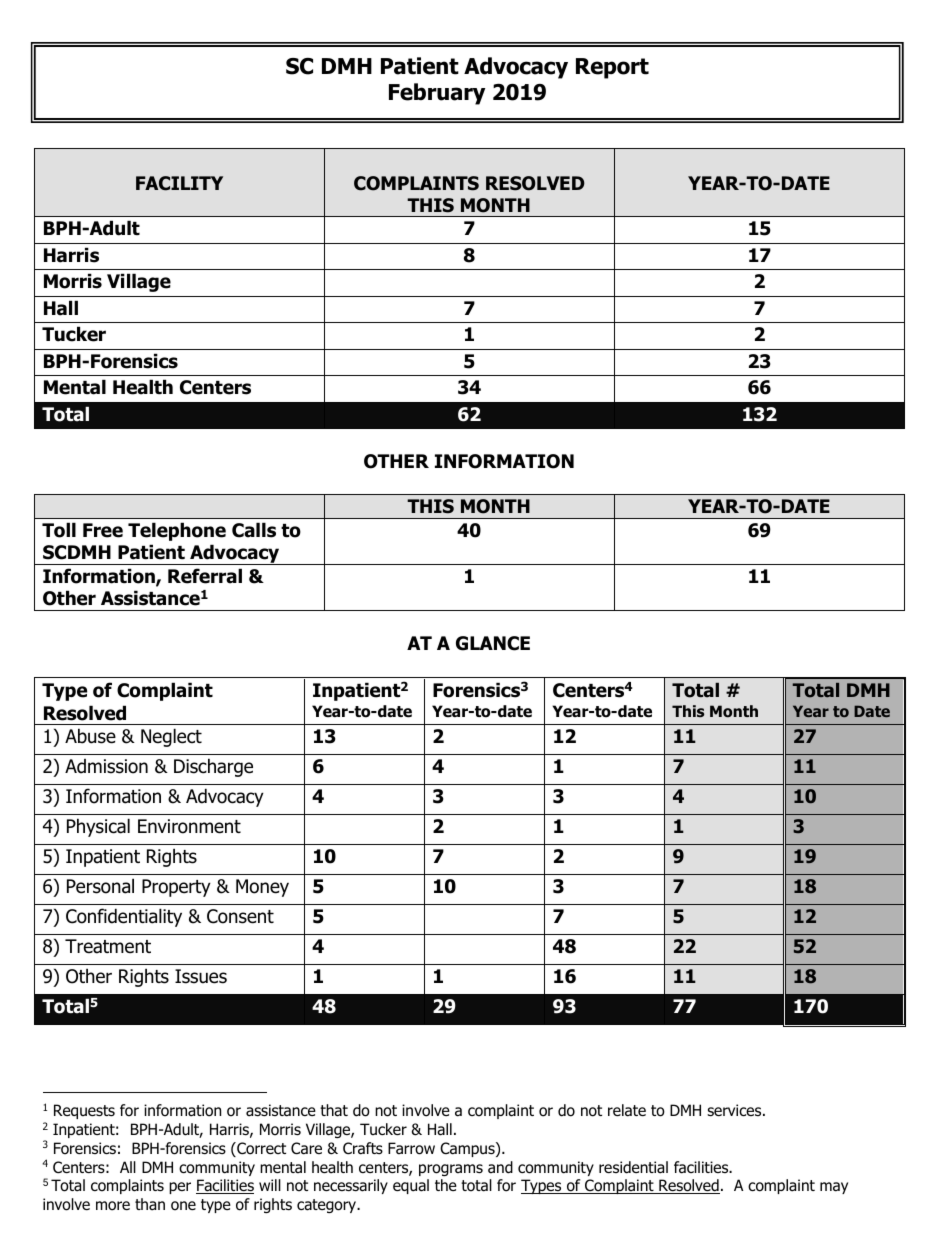  What do you see at coordinates (612, 68) in the screenshot?
I see `Report` at bounding box center [612, 68].
